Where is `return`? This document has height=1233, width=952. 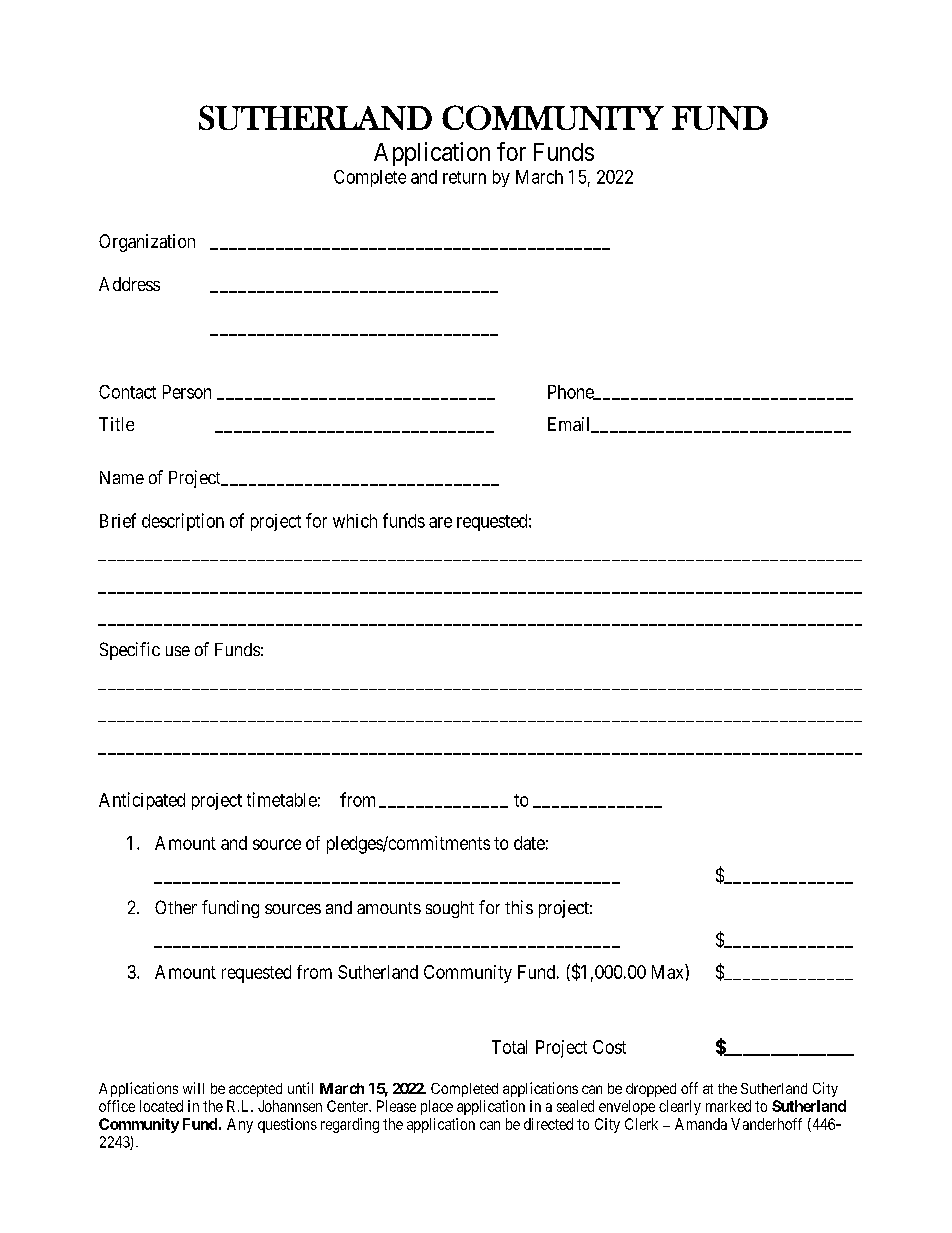 return is located at coordinates (464, 177).
